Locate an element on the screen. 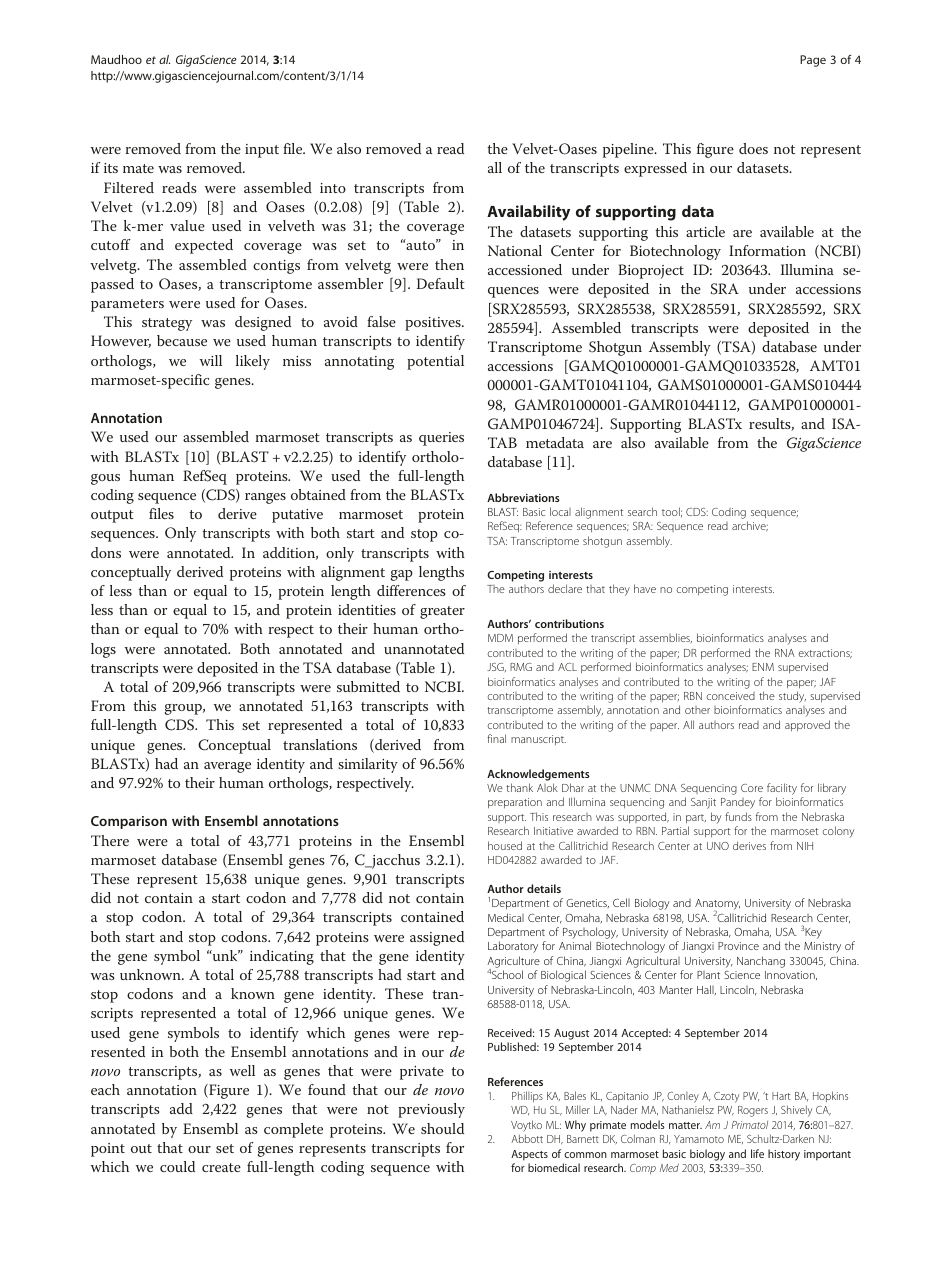 This screenshot has height=1270, width=952. Availability is located at coordinates (528, 213).
